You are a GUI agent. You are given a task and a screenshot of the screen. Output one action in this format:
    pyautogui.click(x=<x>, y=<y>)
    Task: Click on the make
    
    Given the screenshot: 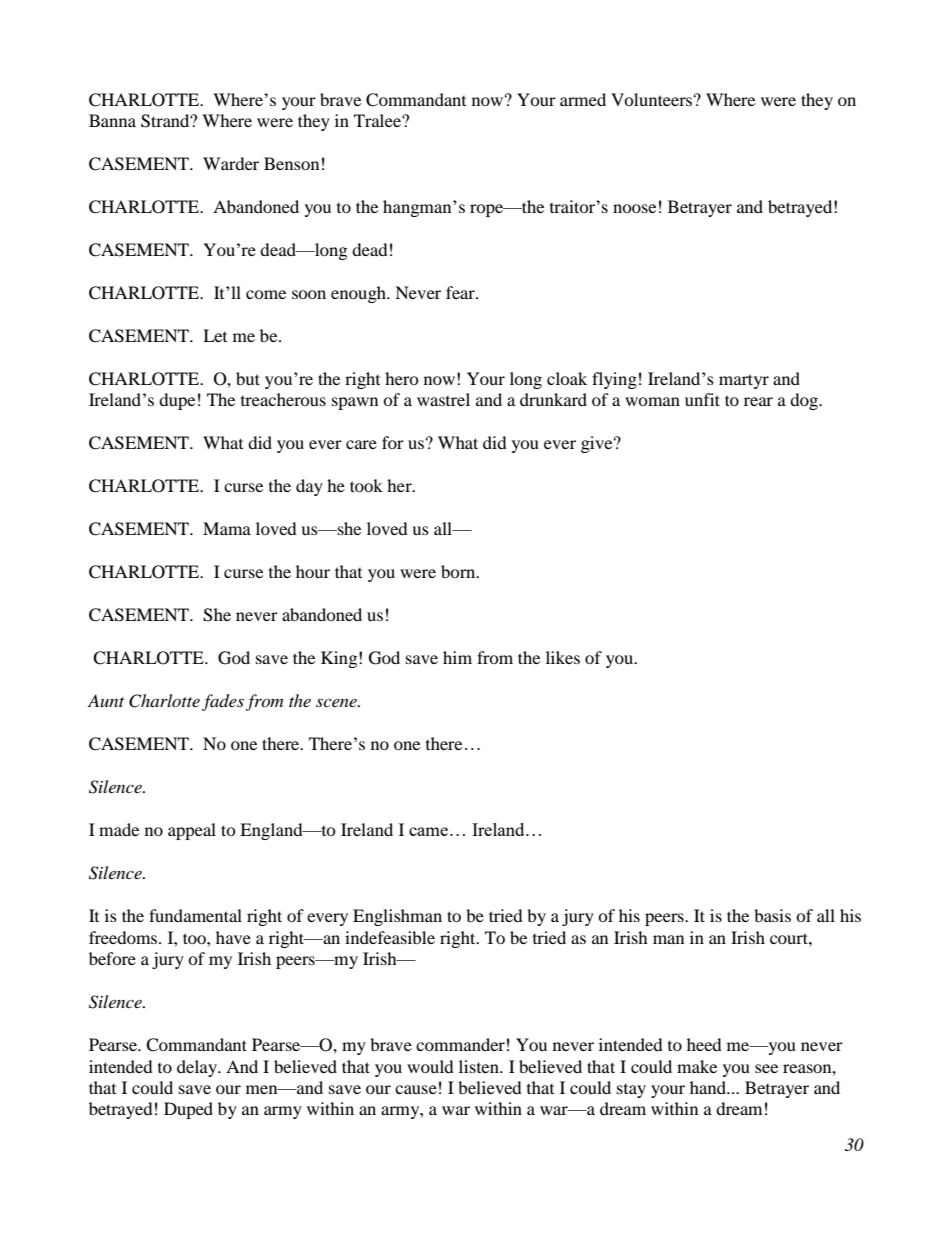 What is the action you would take?
    pyautogui.click(x=697, y=1066)
